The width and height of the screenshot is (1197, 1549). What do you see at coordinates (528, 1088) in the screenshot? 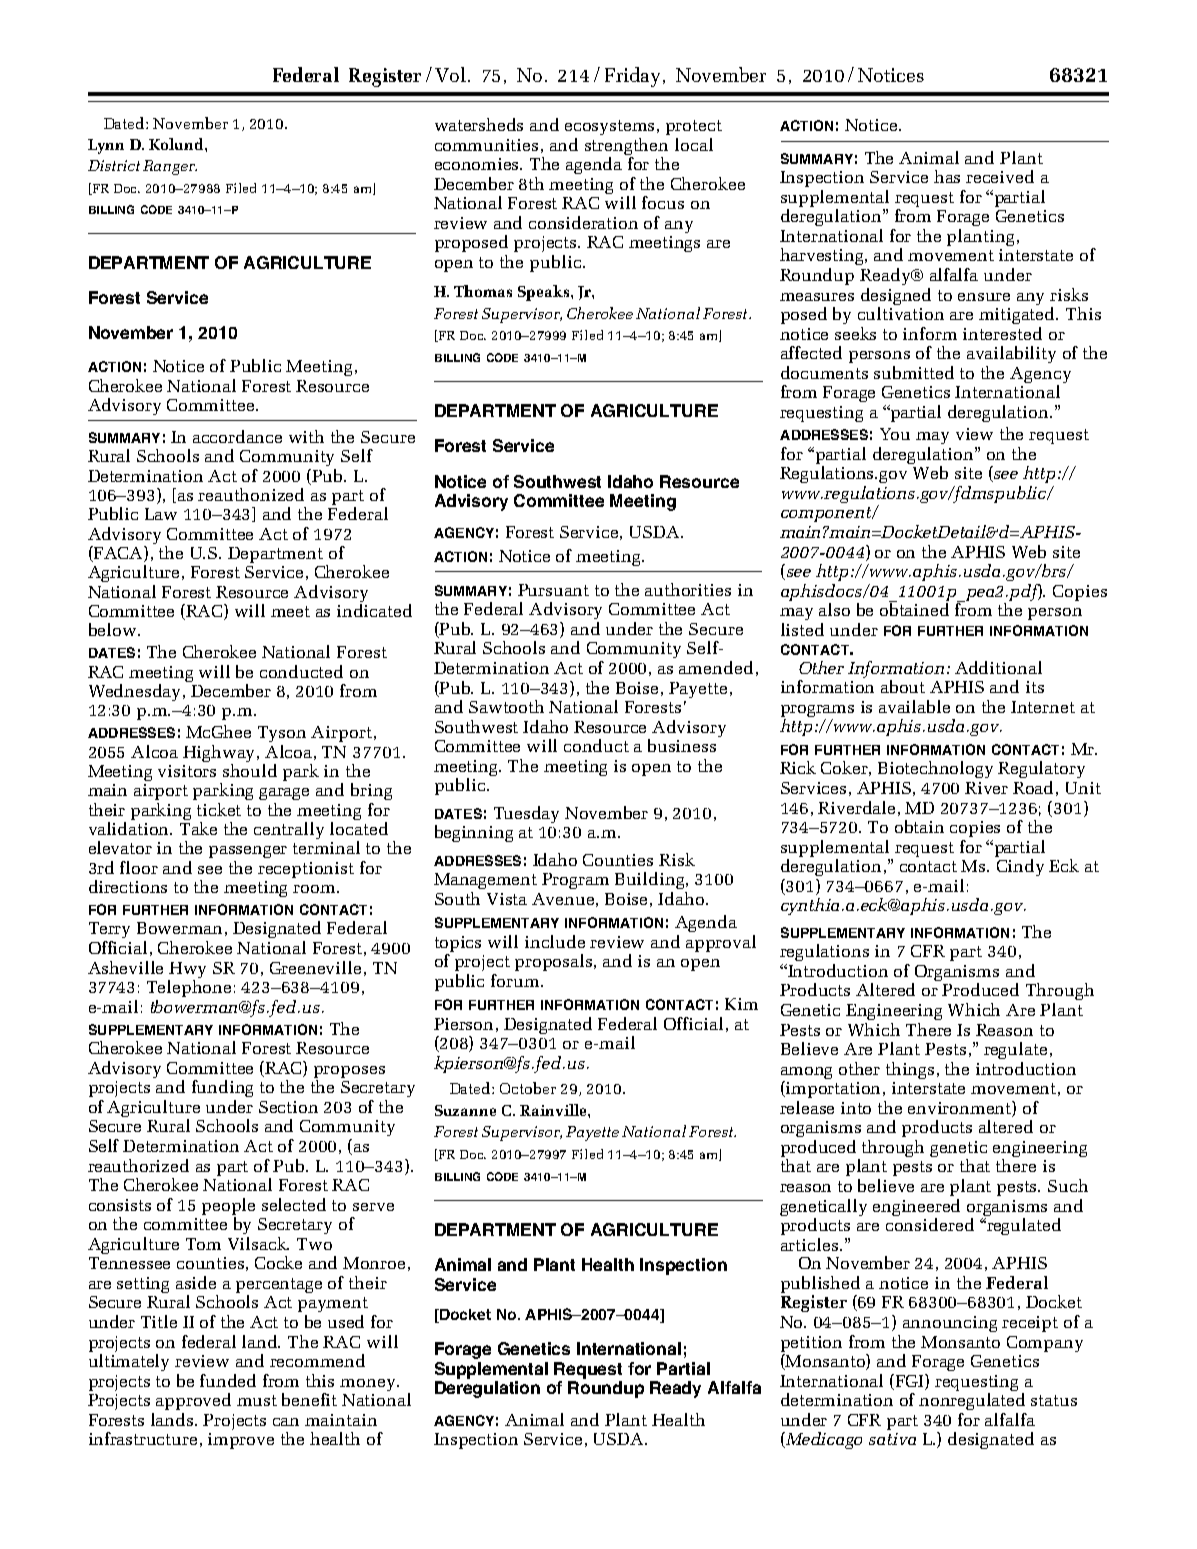
I see `October` at bounding box center [528, 1088].
